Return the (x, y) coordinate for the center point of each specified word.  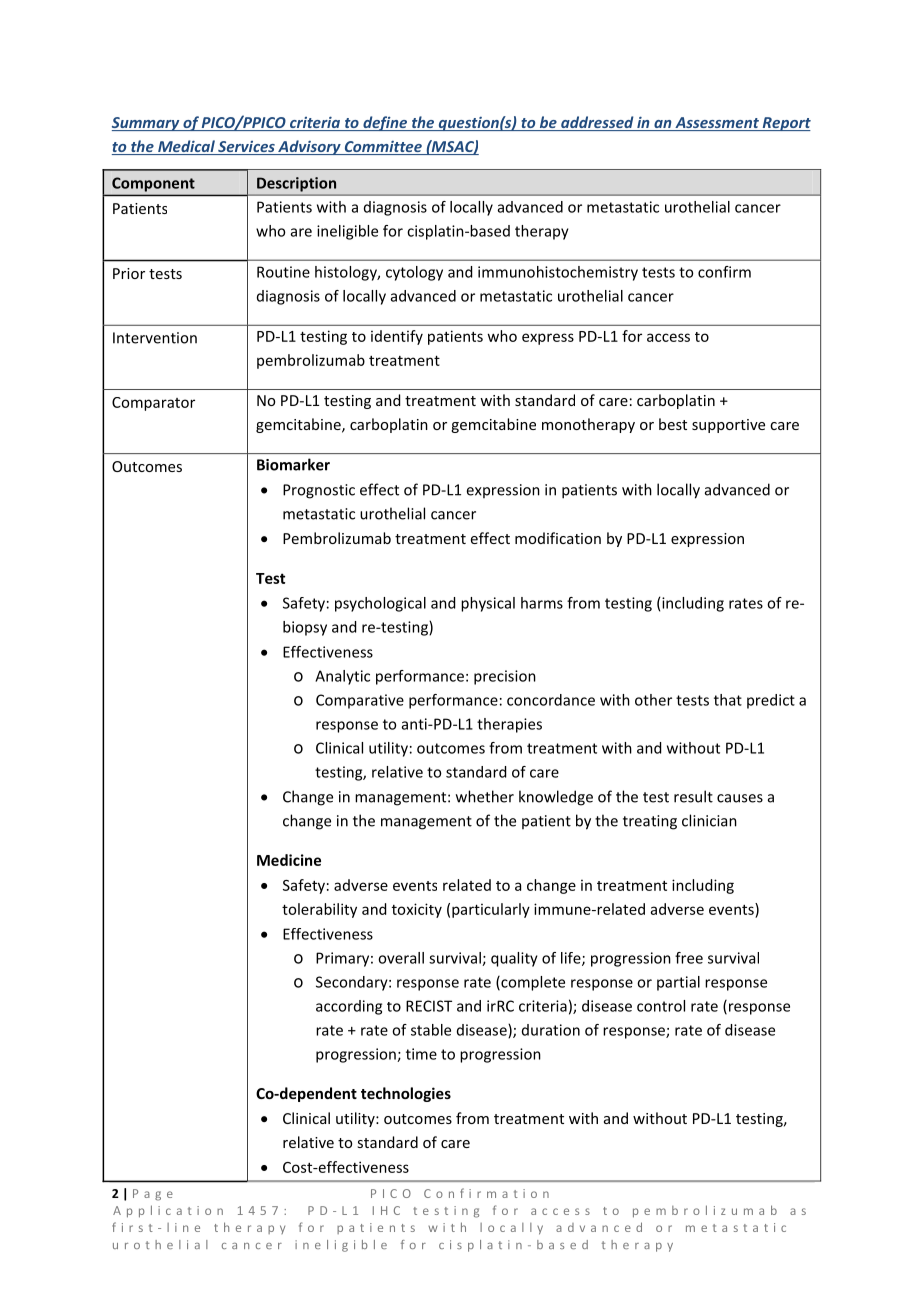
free (689, 958)
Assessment (717, 124)
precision (505, 677)
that (728, 700)
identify (397, 337)
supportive (728, 426)
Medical (186, 147)
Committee (383, 148)
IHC (386, 1210)
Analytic (342, 677)
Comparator (153, 404)
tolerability (319, 910)
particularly (491, 910)
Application (168, 1211)
